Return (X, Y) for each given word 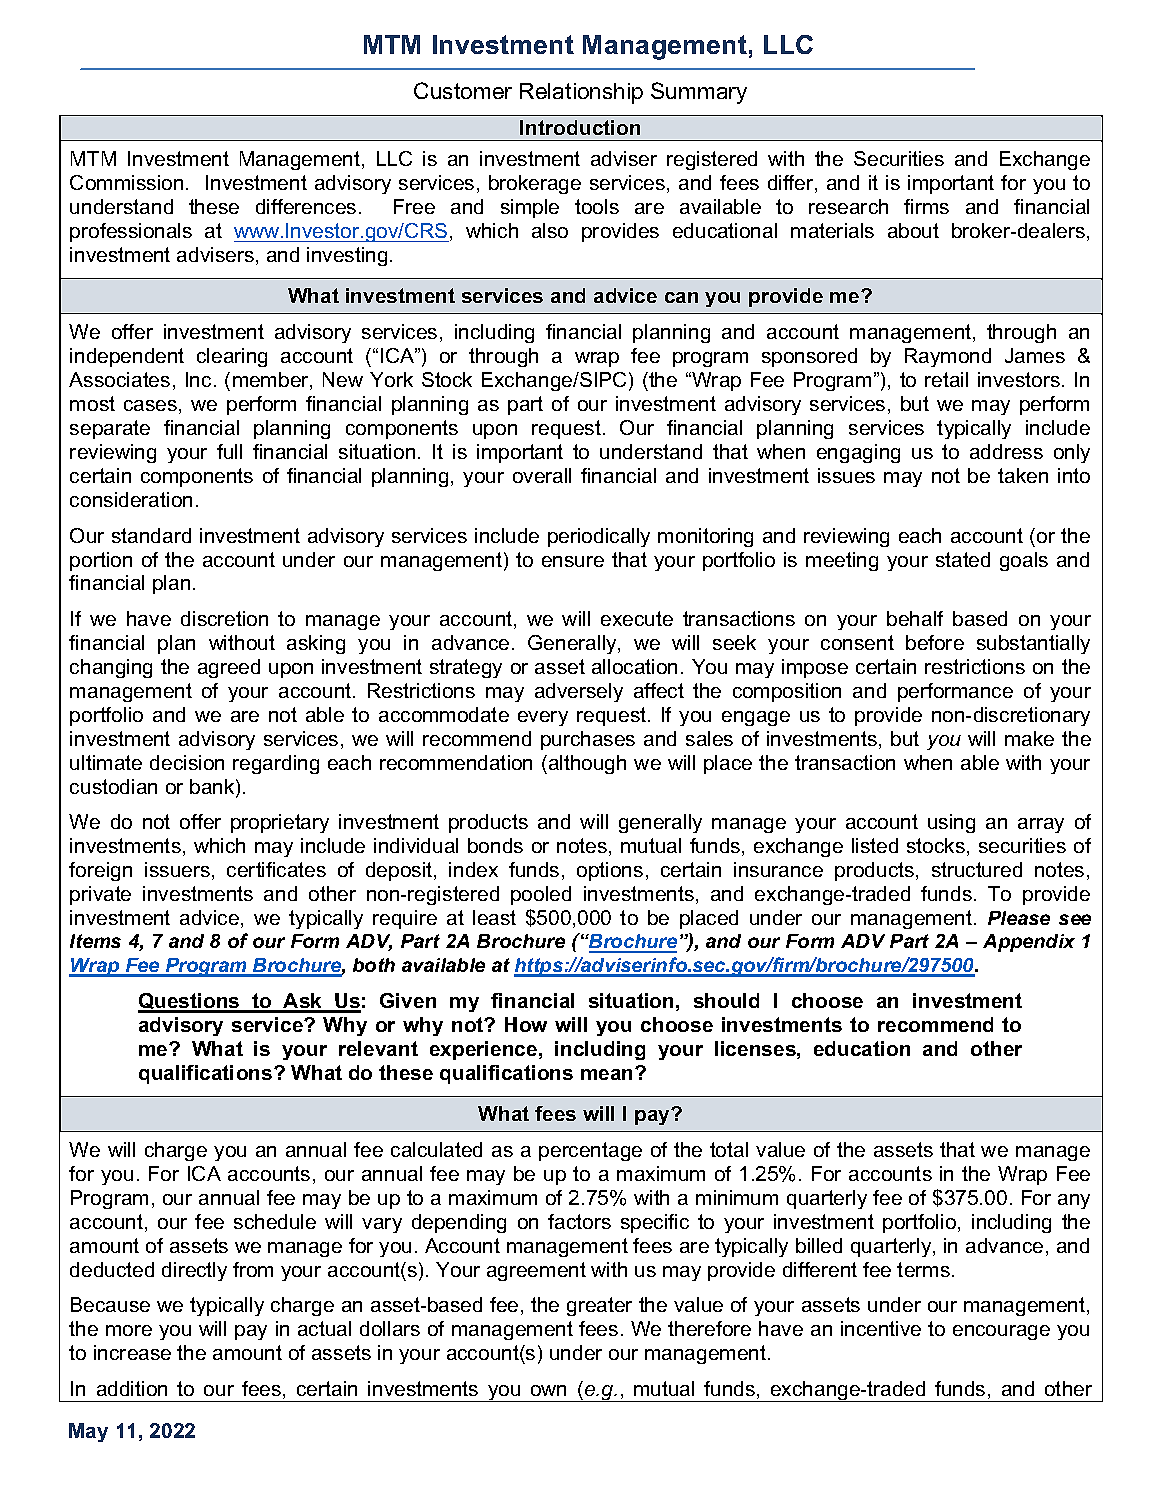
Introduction (580, 127)
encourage (1001, 1332)
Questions (190, 1002)
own (548, 1390)
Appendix (1029, 943)
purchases (588, 740)
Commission (126, 182)
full (229, 451)
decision (187, 762)
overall (542, 475)
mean (608, 1074)
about (913, 230)
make (1029, 738)
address (1006, 451)
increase (132, 1352)
